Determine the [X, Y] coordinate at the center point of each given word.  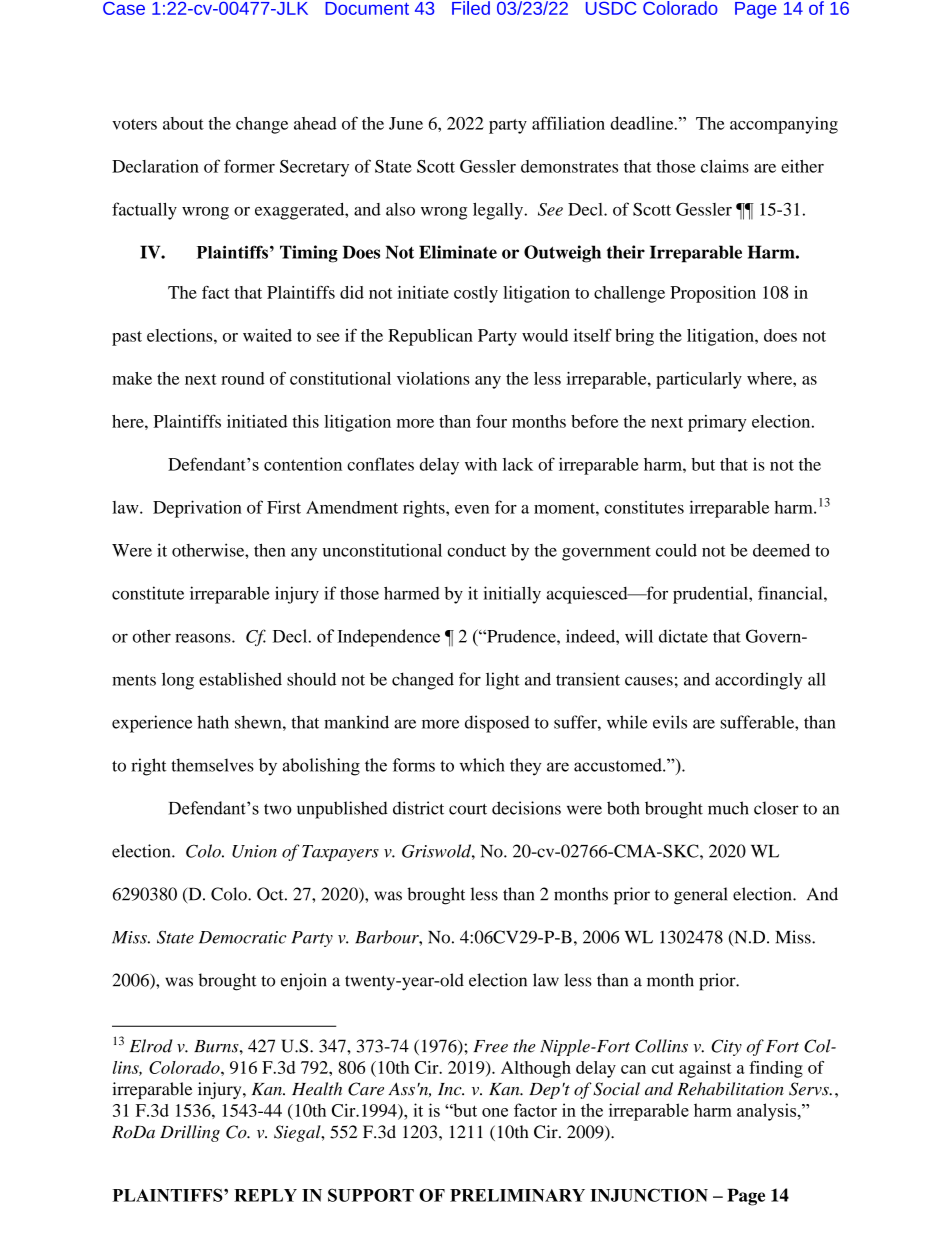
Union [254, 851]
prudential [711, 595]
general [700, 896]
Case [124, 8]
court [468, 809]
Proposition [713, 294]
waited [267, 335]
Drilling [190, 1133]
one [495, 1112]
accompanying [784, 125]
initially [512, 595]
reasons [204, 638]
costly [476, 294]
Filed [471, 8]
